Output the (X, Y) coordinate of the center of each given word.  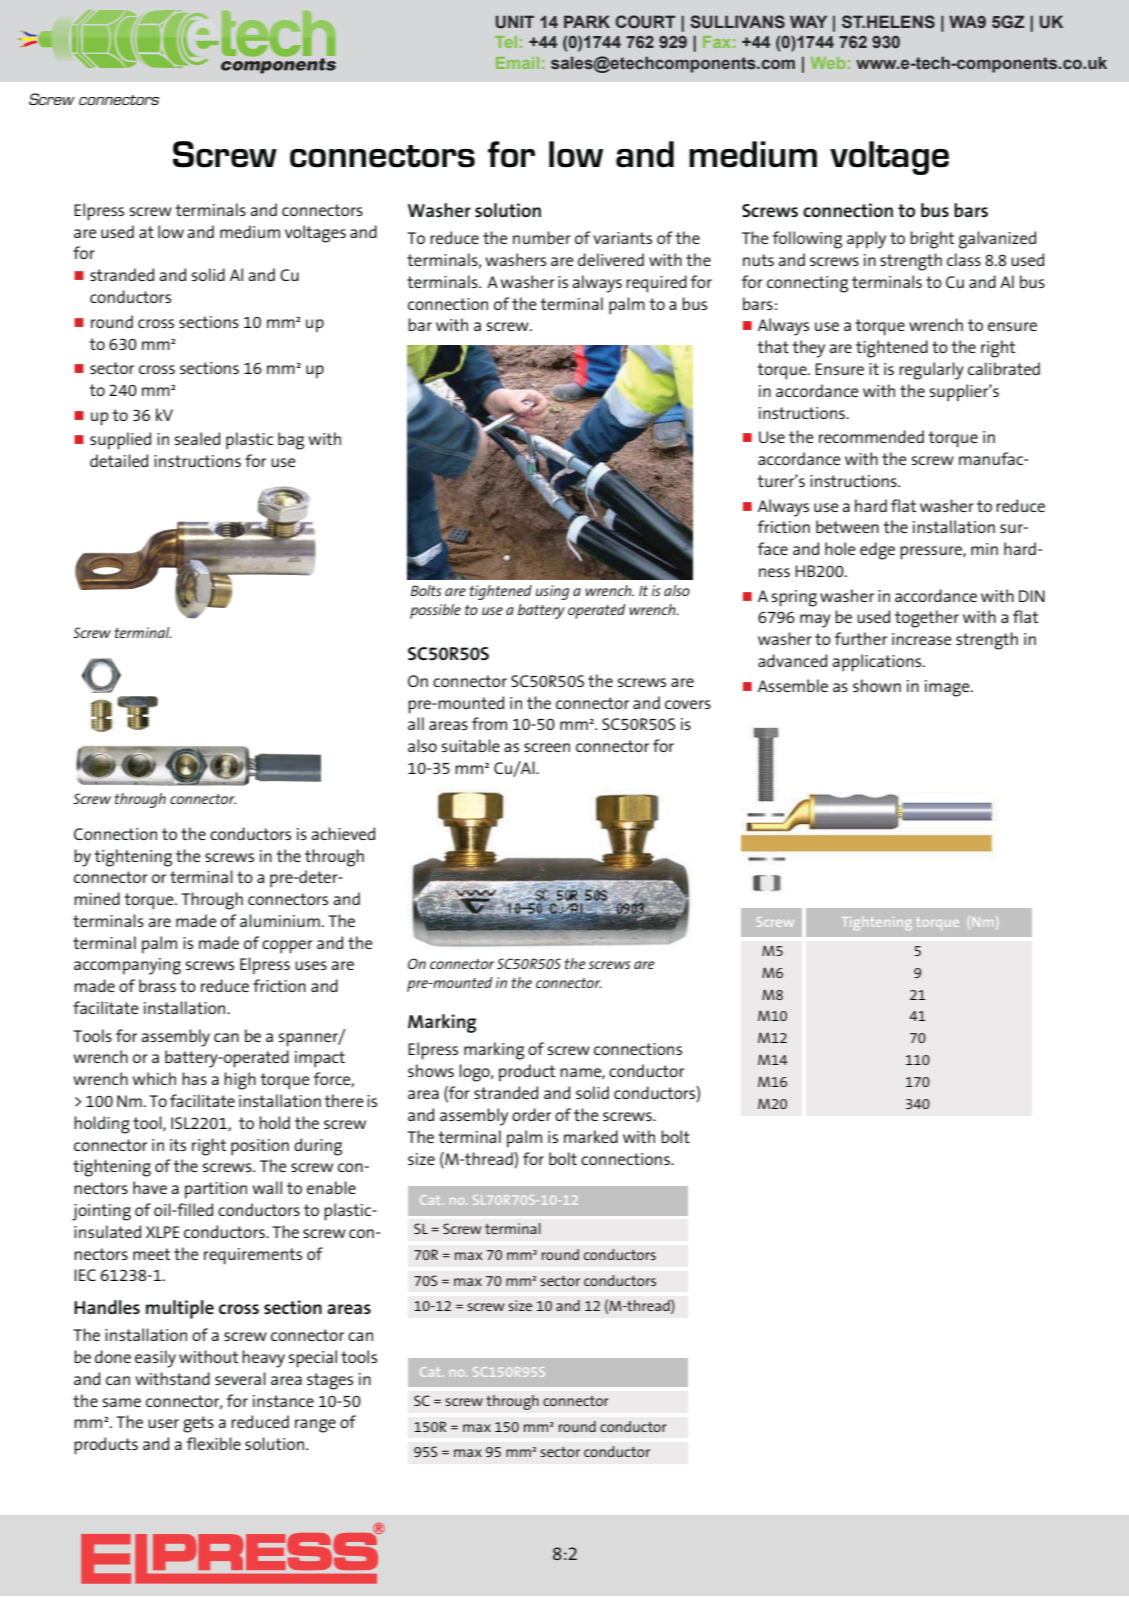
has (194, 1078)
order (531, 1114)
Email (517, 63)
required (656, 284)
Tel (506, 42)
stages (330, 1381)
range (315, 1426)
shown (877, 685)
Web (828, 63)
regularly (931, 371)
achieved (343, 833)
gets (198, 1424)
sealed (197, 438)
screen (547, 747)
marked (591, 1136)
